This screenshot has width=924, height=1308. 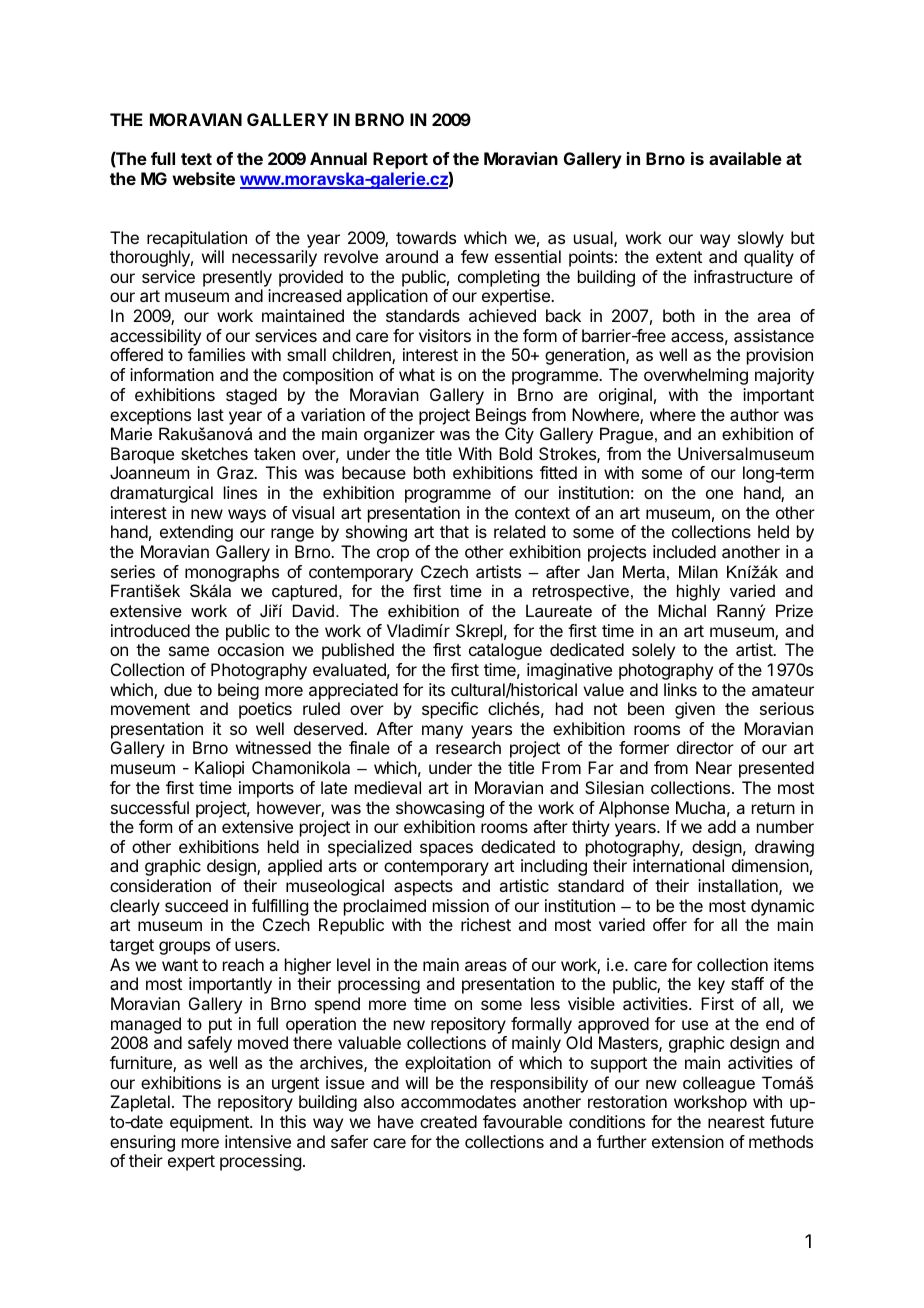 I want to click on mission, so click(x=461, y=905).
